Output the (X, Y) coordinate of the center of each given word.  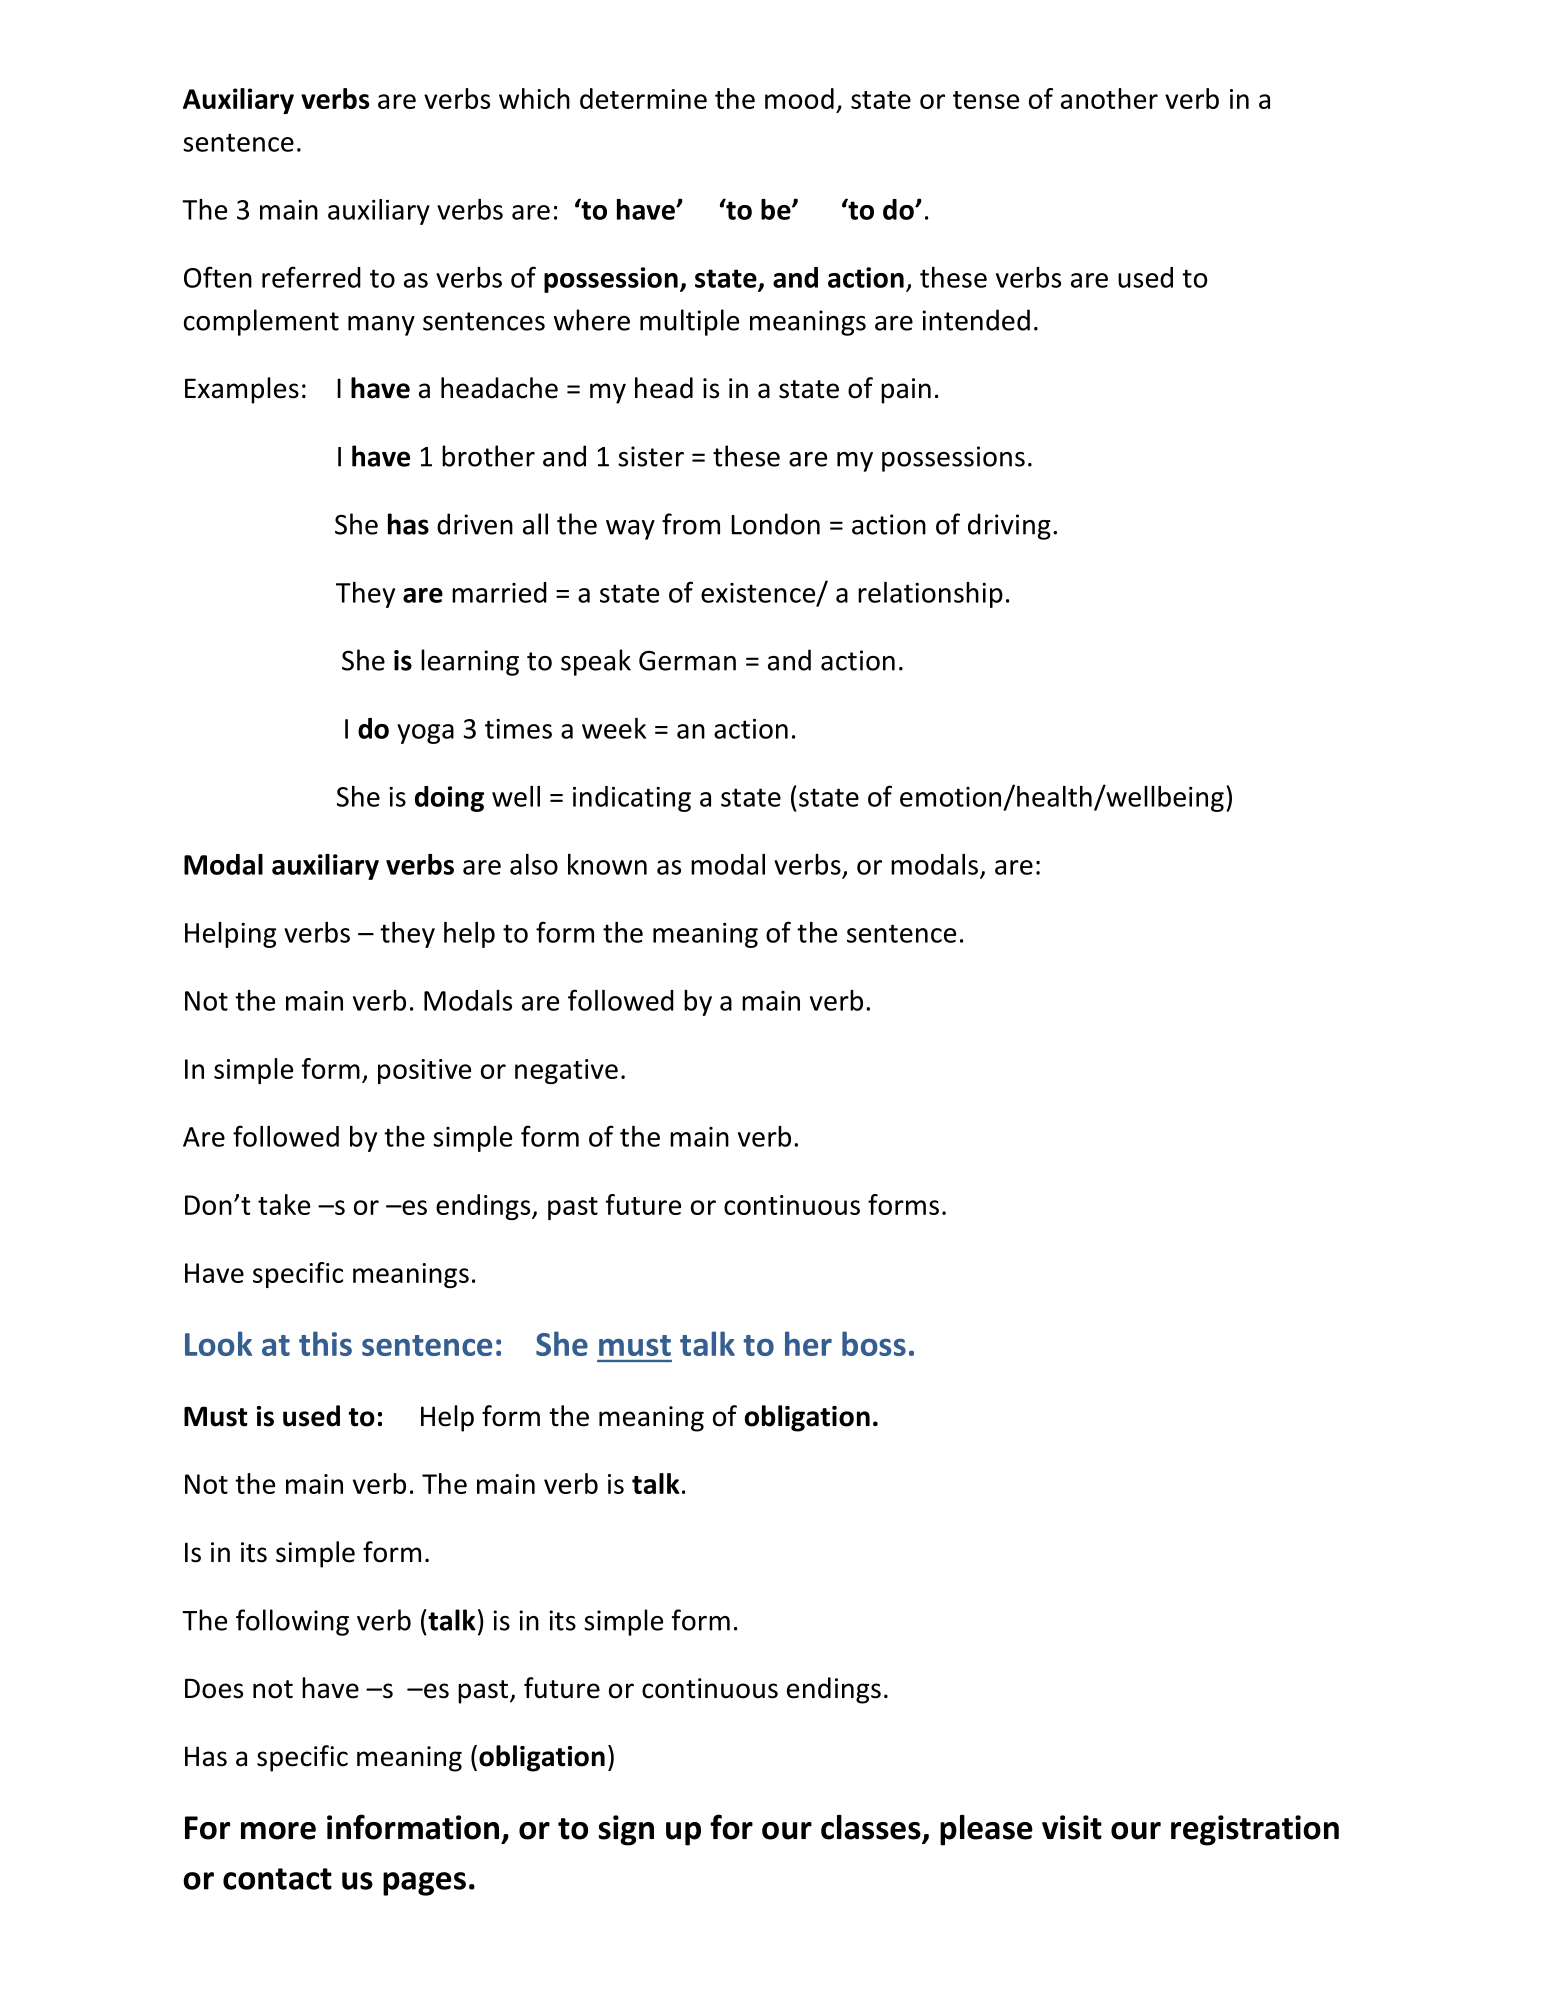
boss (874, 1343)
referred (311, 277)
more (278, 1831)
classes (872, 1828)
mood (799, 98)
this (325, 1343)
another (1109, 98)
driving (1009, 526)
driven (475, 524)
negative (566, 1071)
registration (1255, 1830)
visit (1072, 1827)
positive (424, 1071)
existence (759, 594)
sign (626, 1830)
